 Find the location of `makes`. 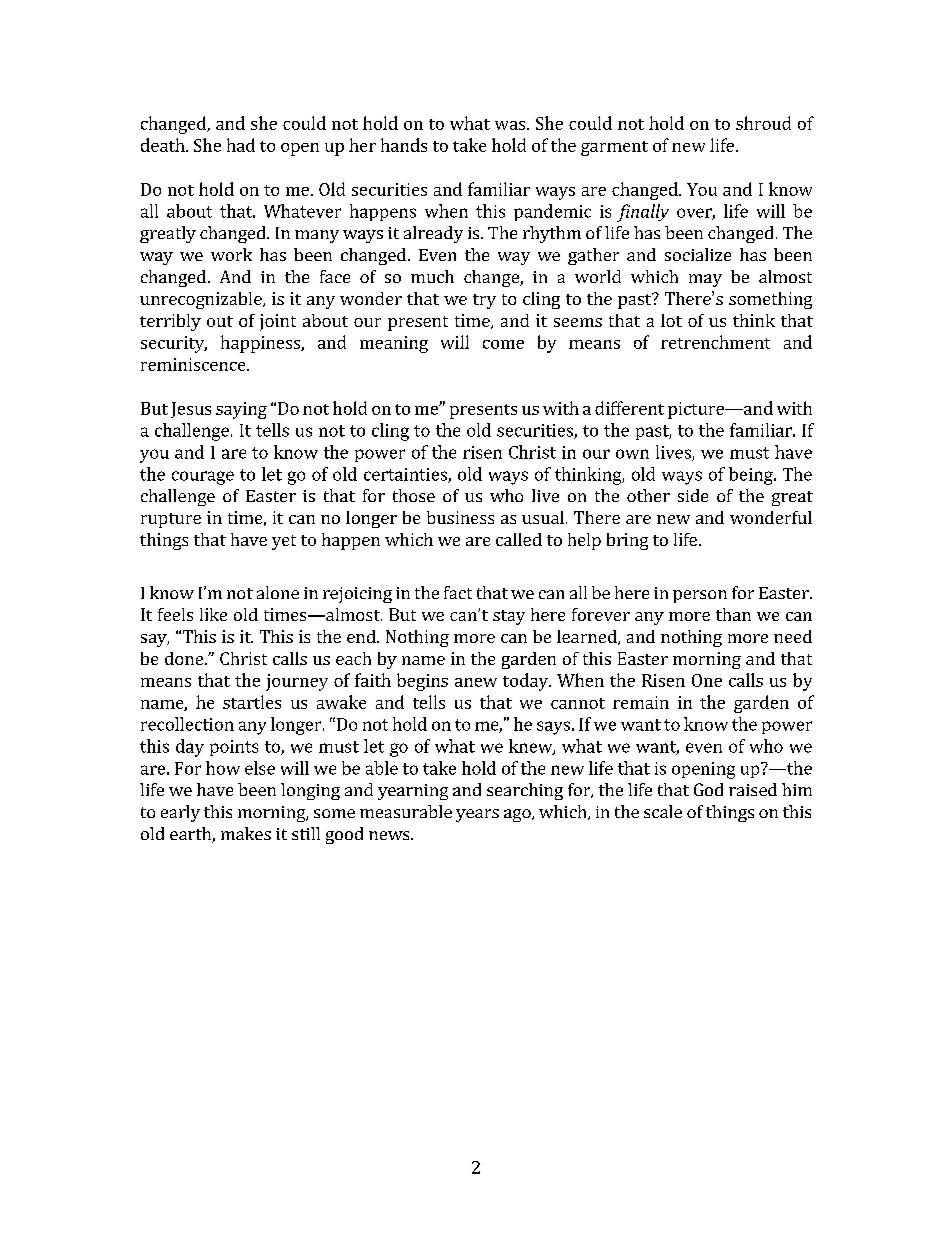

makes is located at coordinates (246, 833).
